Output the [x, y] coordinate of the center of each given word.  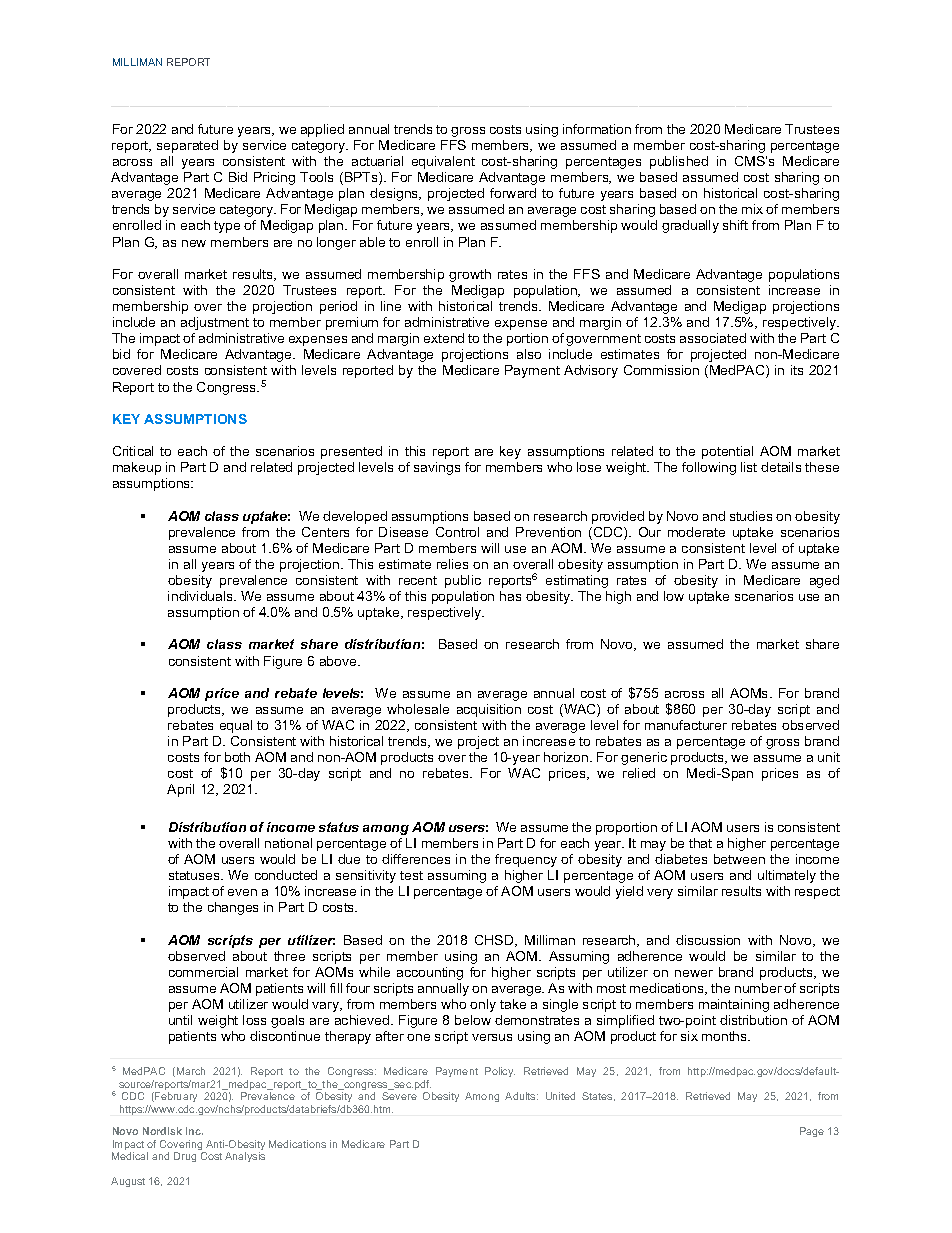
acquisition [489, 710]
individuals [201, 596]
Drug [185, 1157]
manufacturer [686, 725]
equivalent [443, 162]
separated [187, 146]
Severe [399, 1096]
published [679, 162]
